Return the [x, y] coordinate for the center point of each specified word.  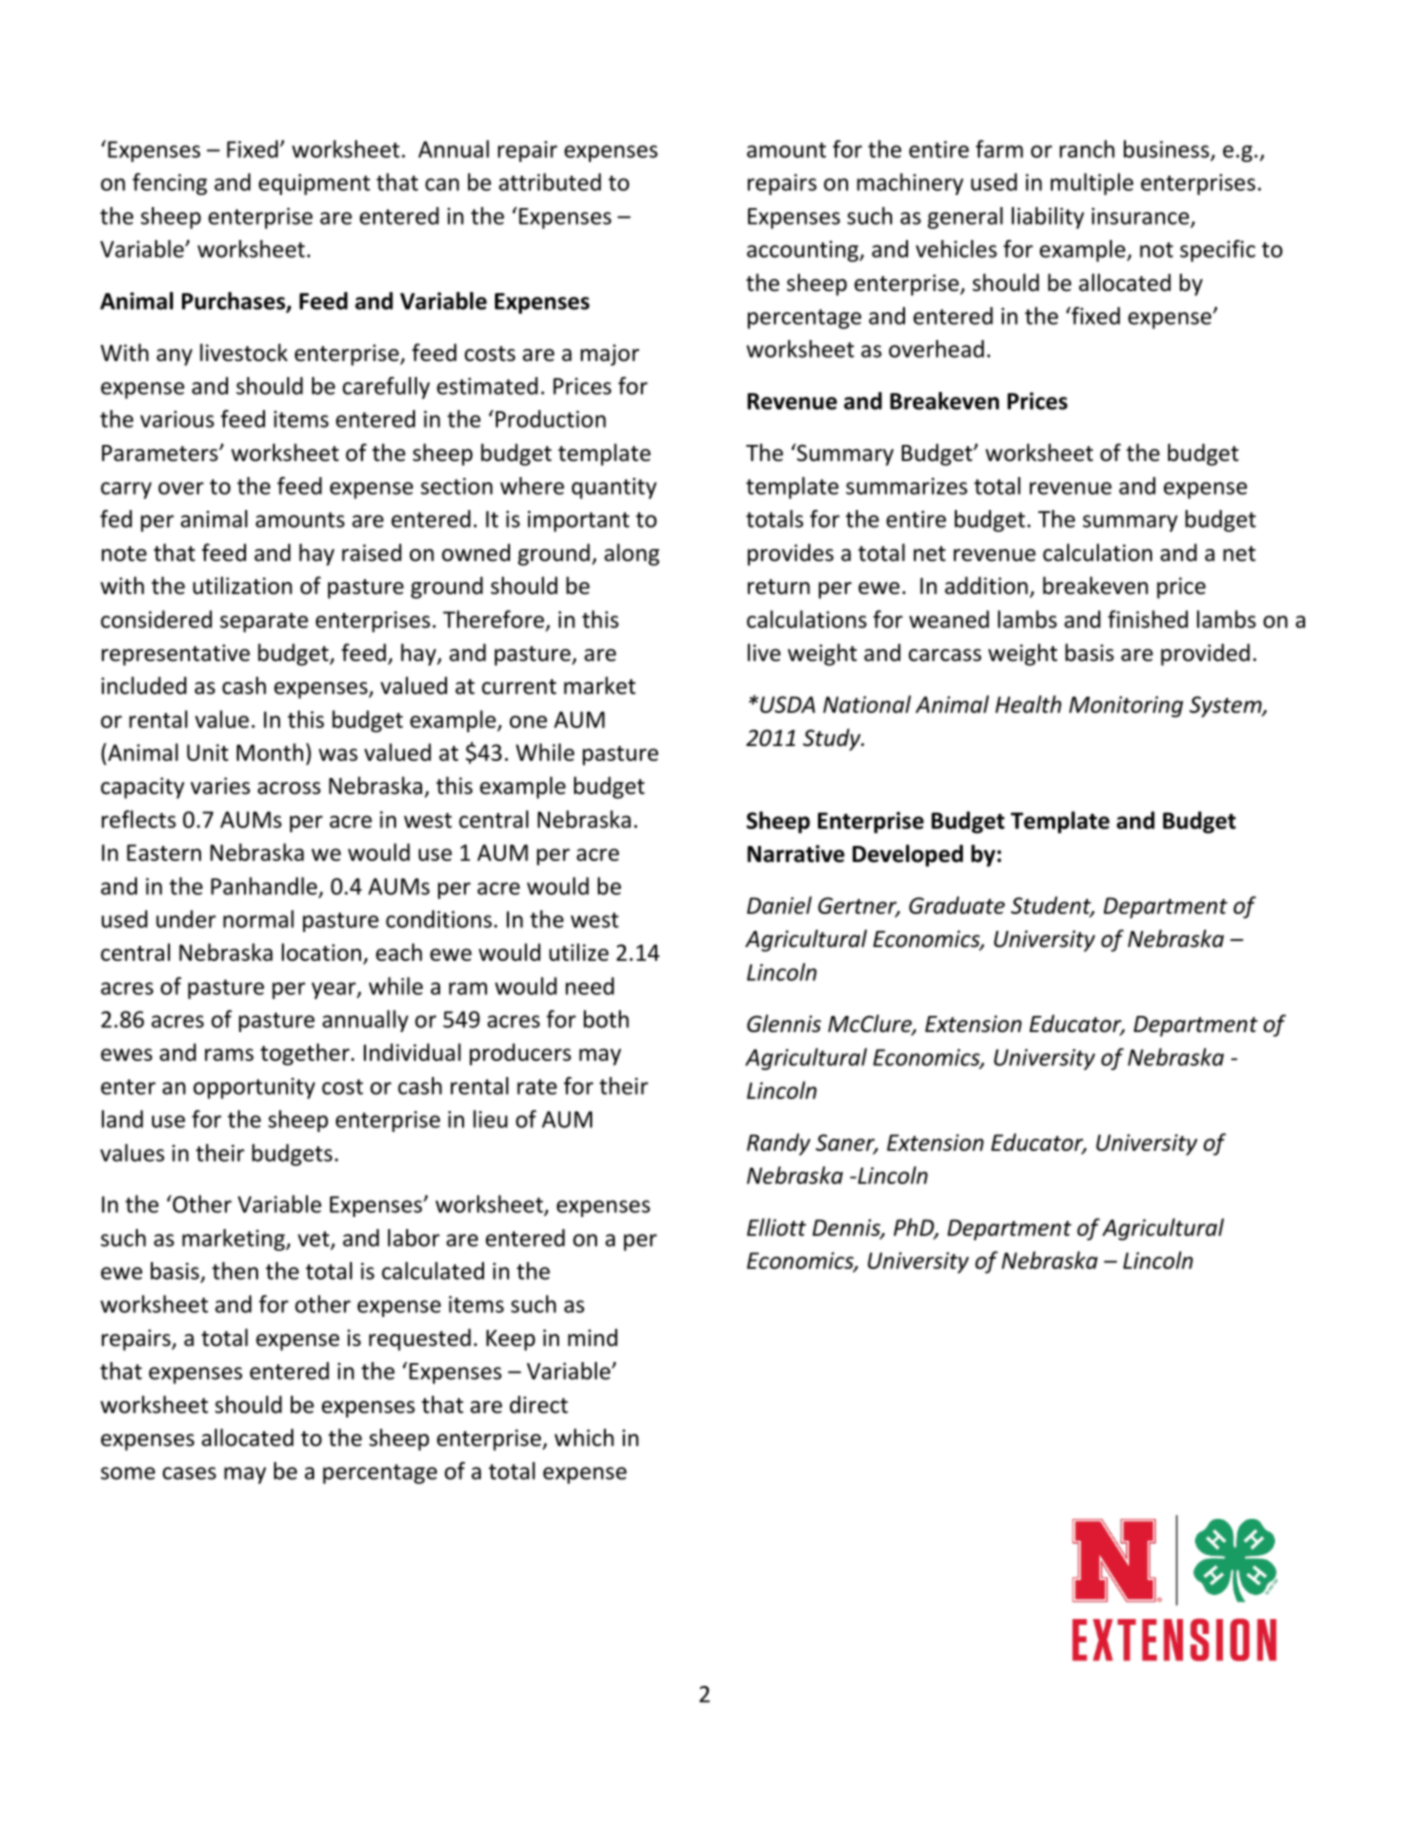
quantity [614, 488]
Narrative [796, 854]
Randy [779, 1144]
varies [220, 786]
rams [229, 1054]
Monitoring [1126, 707]
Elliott [776, 1227]
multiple [1092, 184]
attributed [550, 182]
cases [189, 1473]
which [584, 1437]
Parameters [161, 453]
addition [986, 585]
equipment [314, 184]
